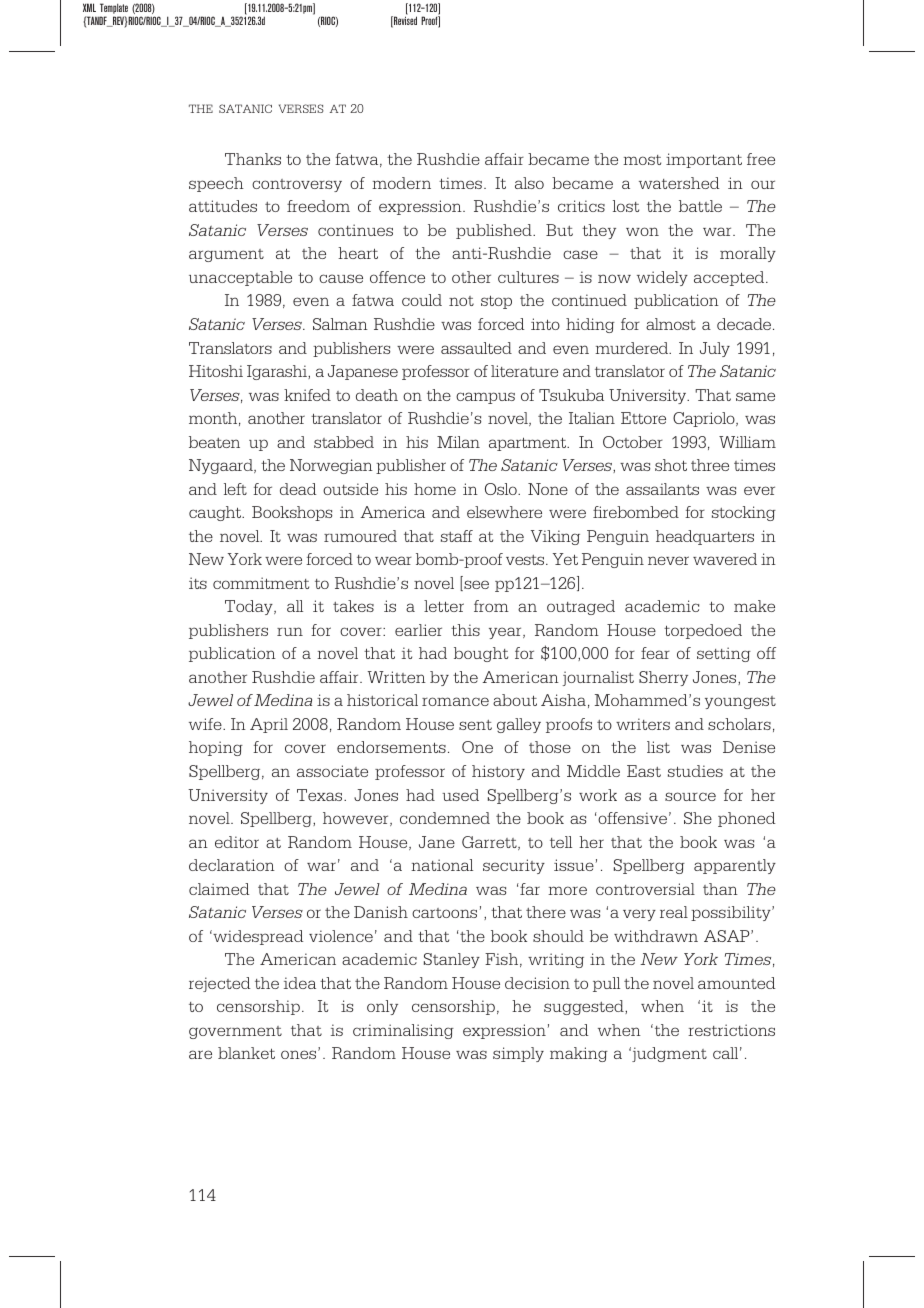 This image has width=924, height=1308. Describe the element at coordinates (235, 1032) in the image. I see `government` at that location.
